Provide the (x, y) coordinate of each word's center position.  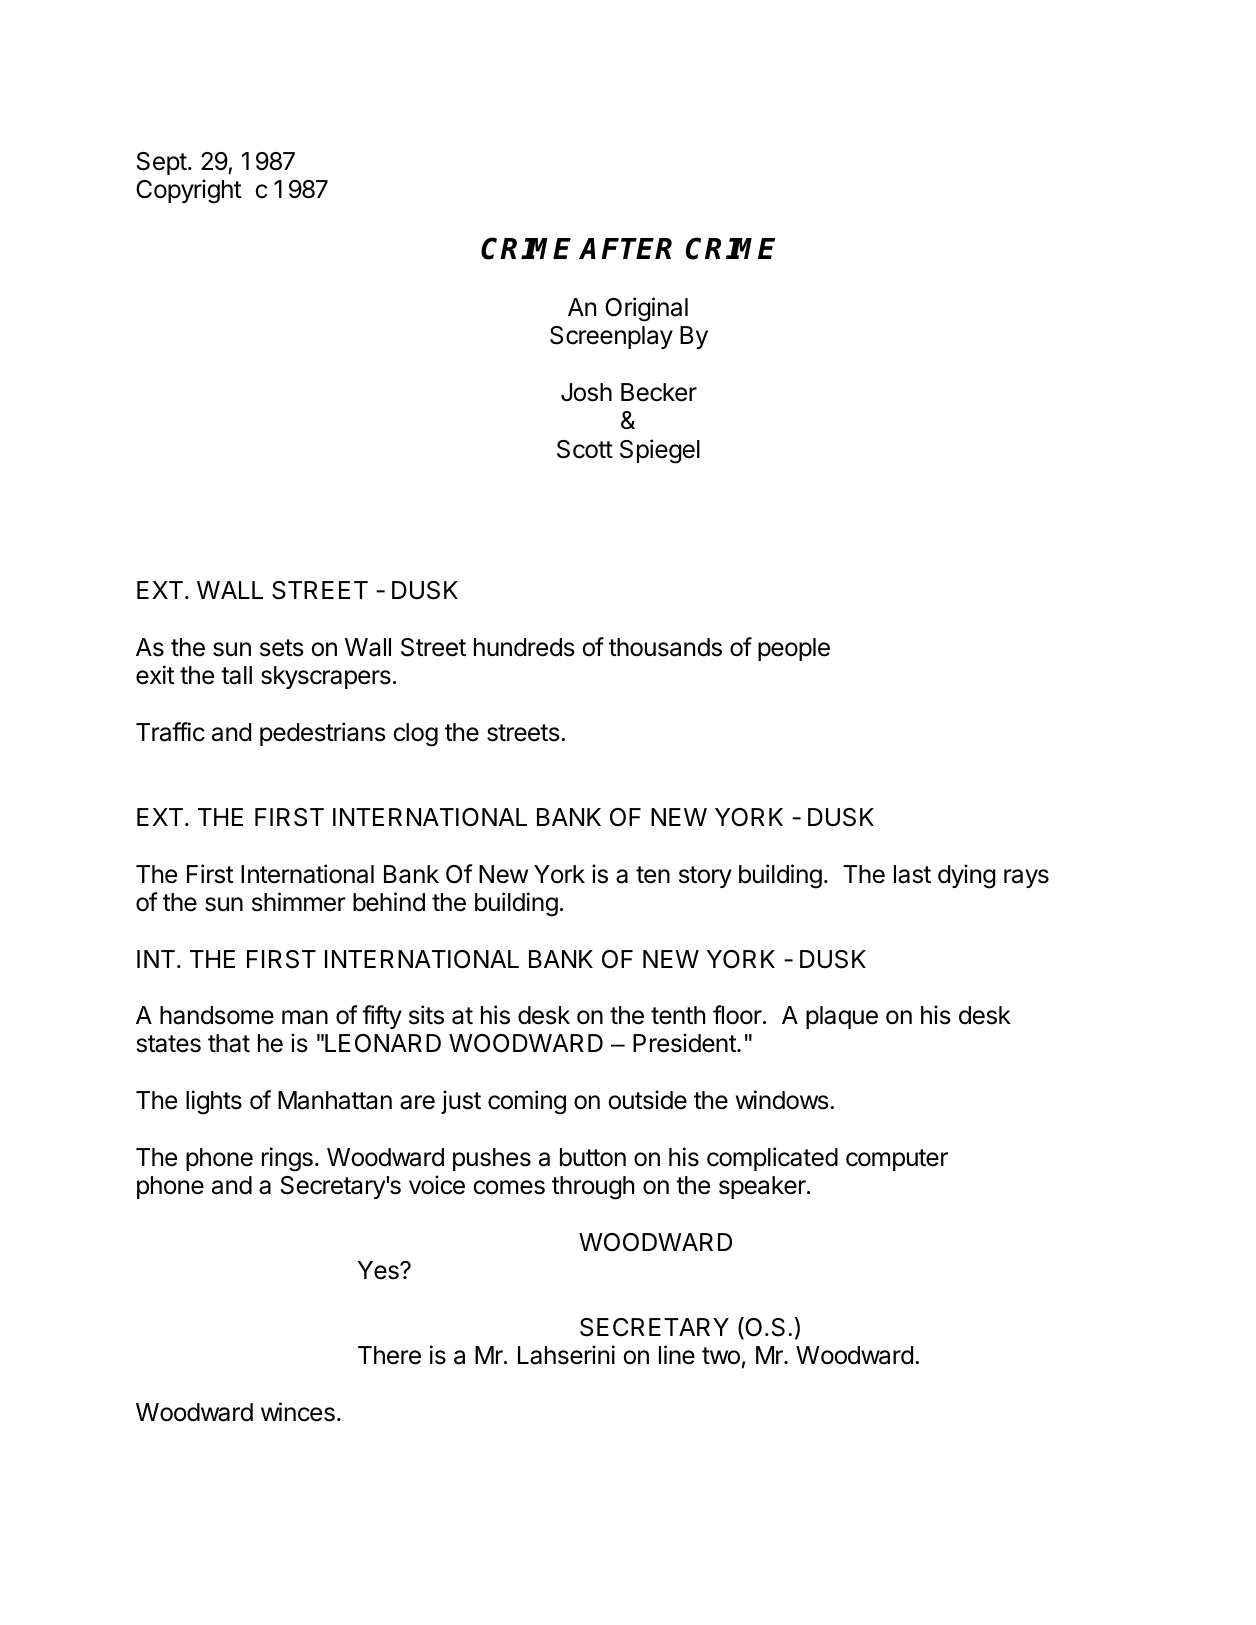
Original (646, 309)
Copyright (189, 191)
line (677, 1355)
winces (298, 1412)
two (721, 1356)
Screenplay (611, 337)
